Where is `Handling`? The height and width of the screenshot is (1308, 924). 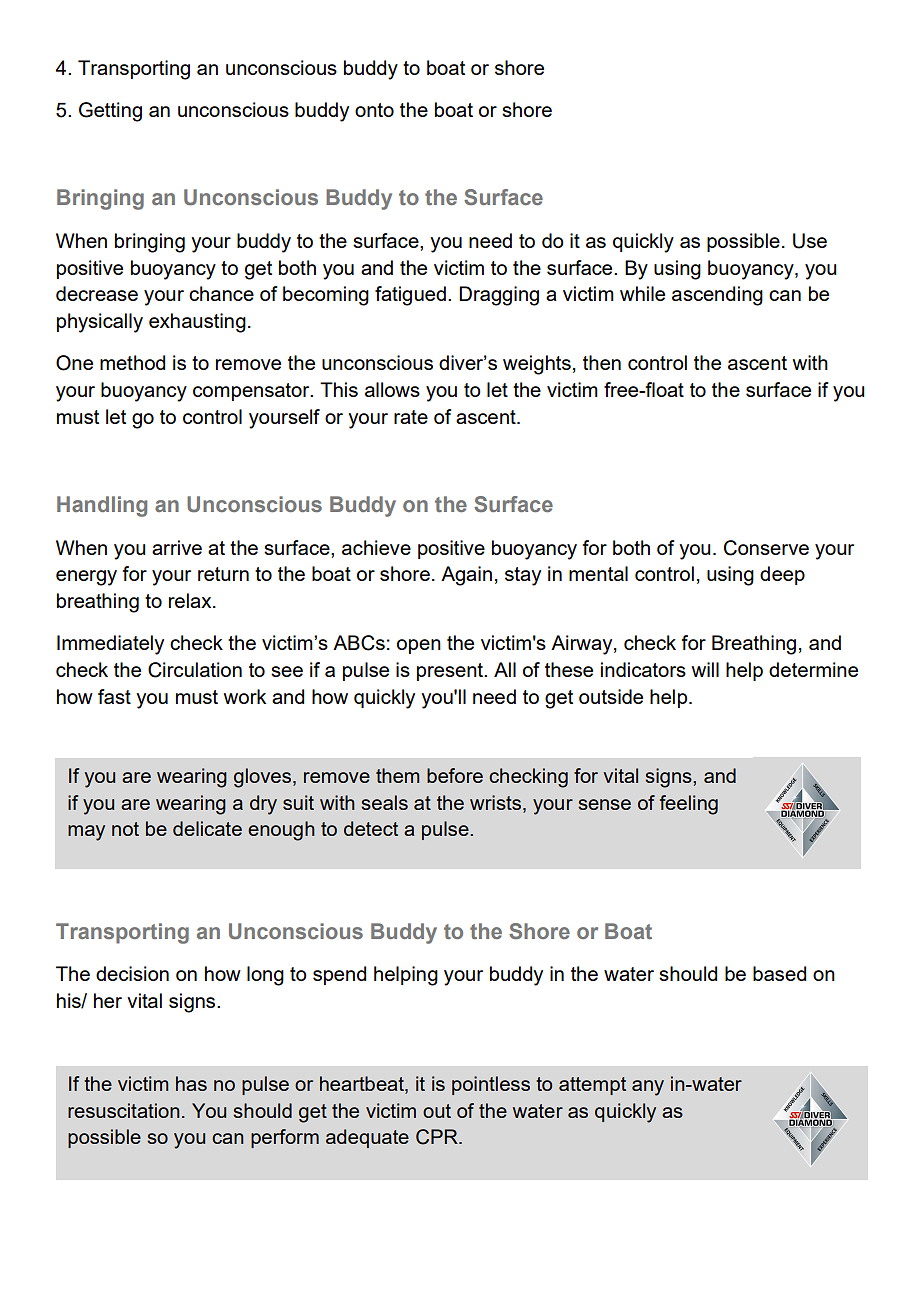 Handling is located at coordinates (102, 506).
